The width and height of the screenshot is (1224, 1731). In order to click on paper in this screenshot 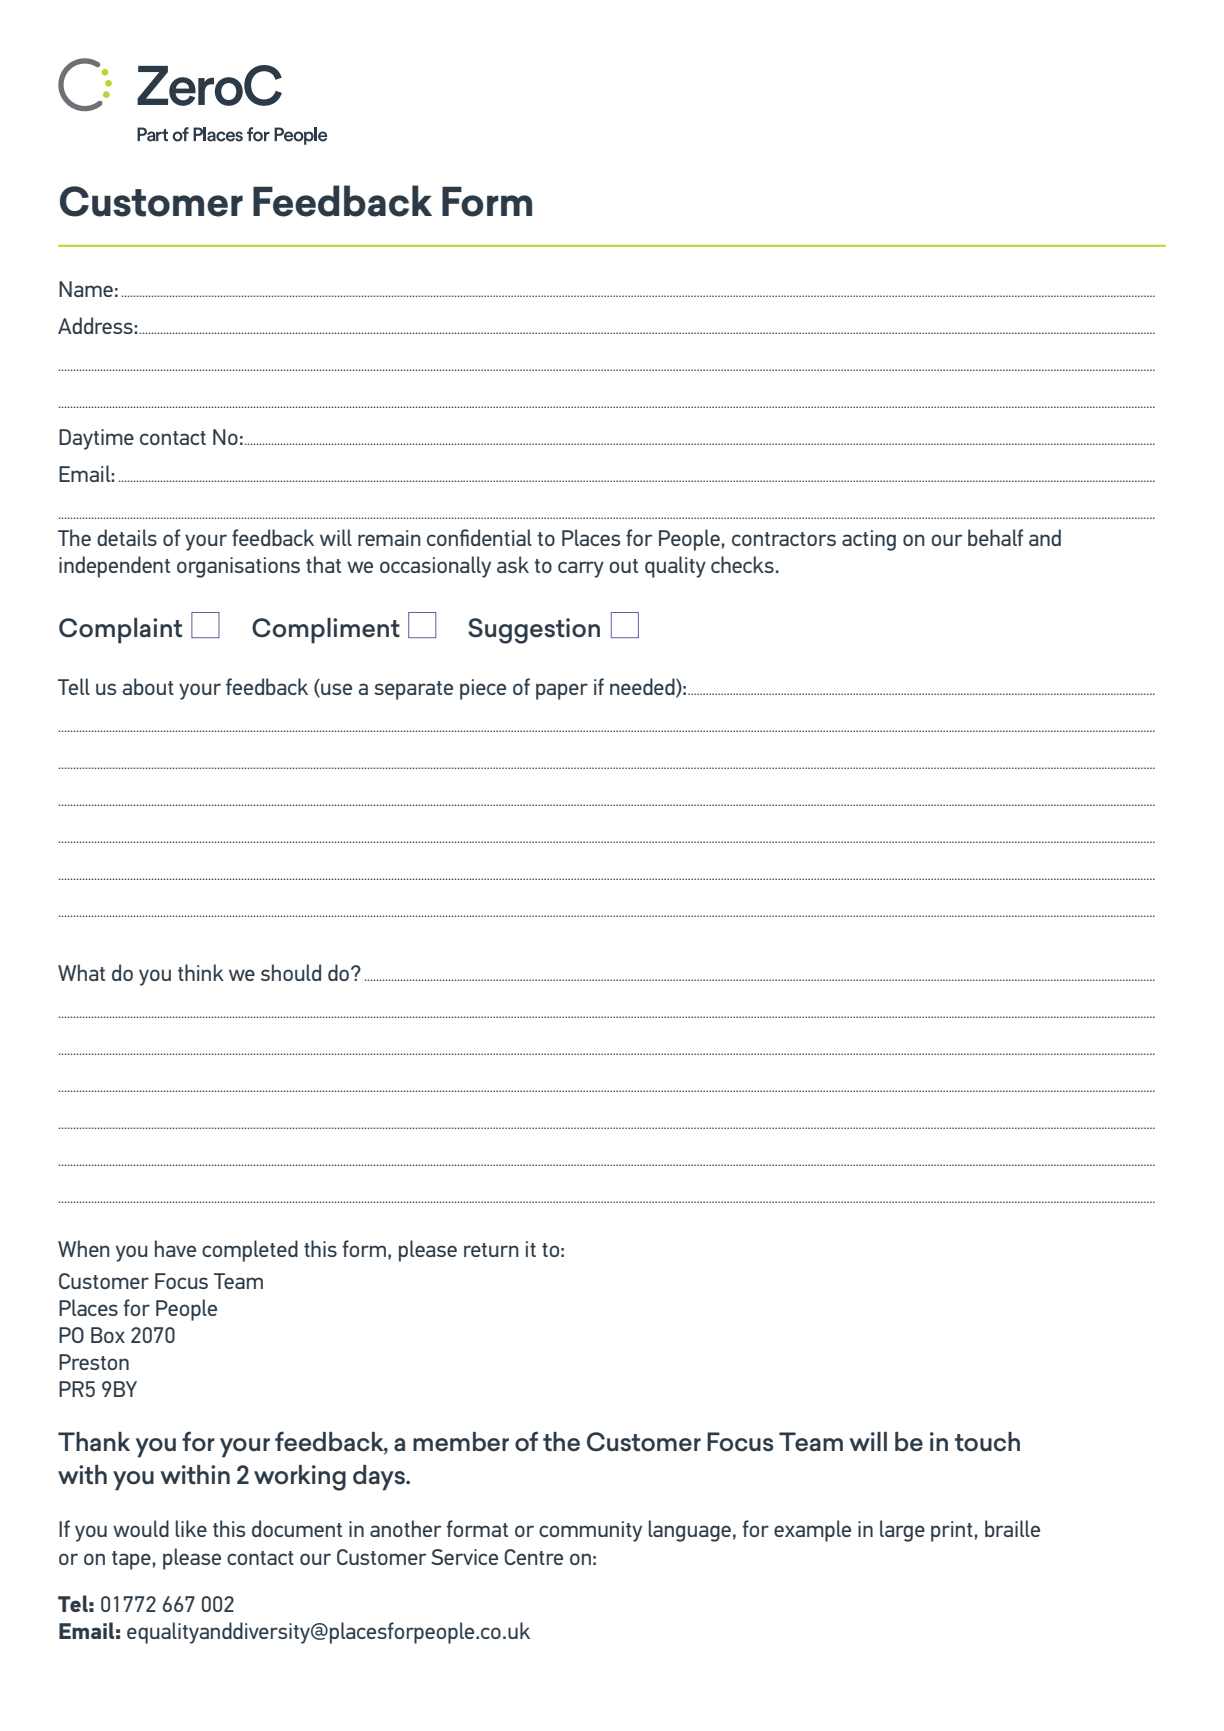, I will do `click(562, 691)`.
